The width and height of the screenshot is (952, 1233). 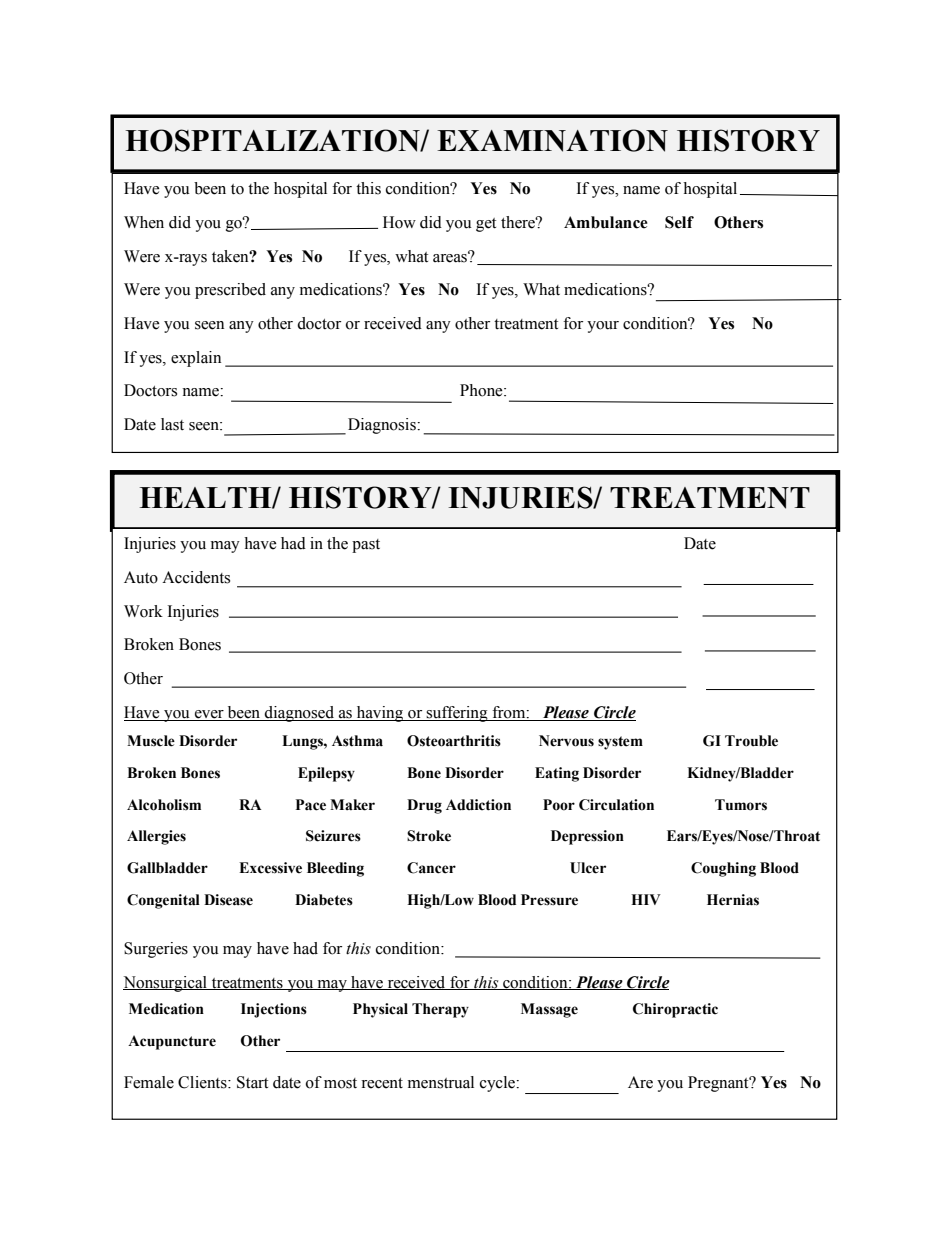 What do you see at coordinates (366, 546) in the screenshot?
I see `past` at bounding box center [366, 546].
